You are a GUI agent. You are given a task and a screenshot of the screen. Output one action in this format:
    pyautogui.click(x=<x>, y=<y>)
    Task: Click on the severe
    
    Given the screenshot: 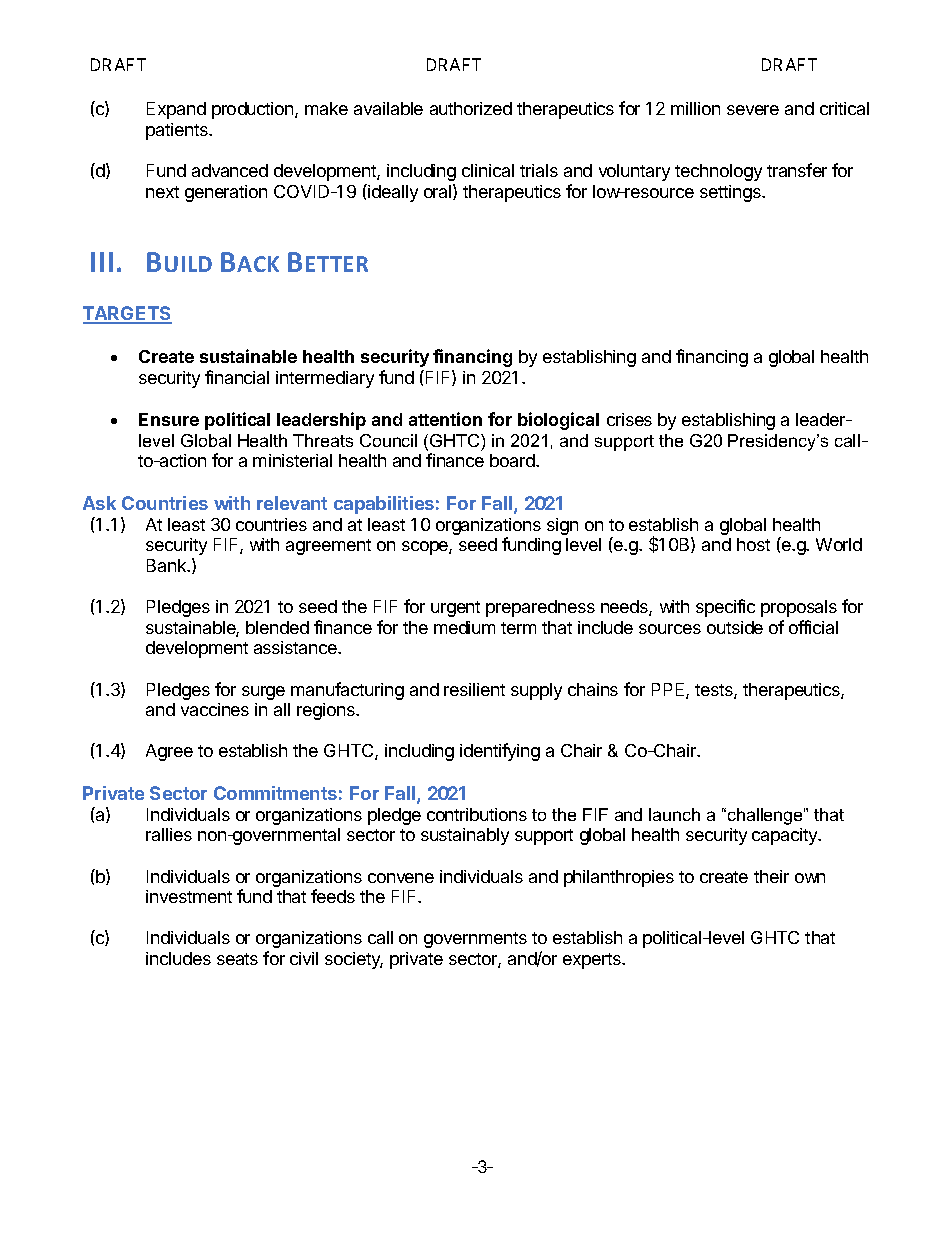 What is the action you would take?
    pyautogui.click(x=753, y=110)
